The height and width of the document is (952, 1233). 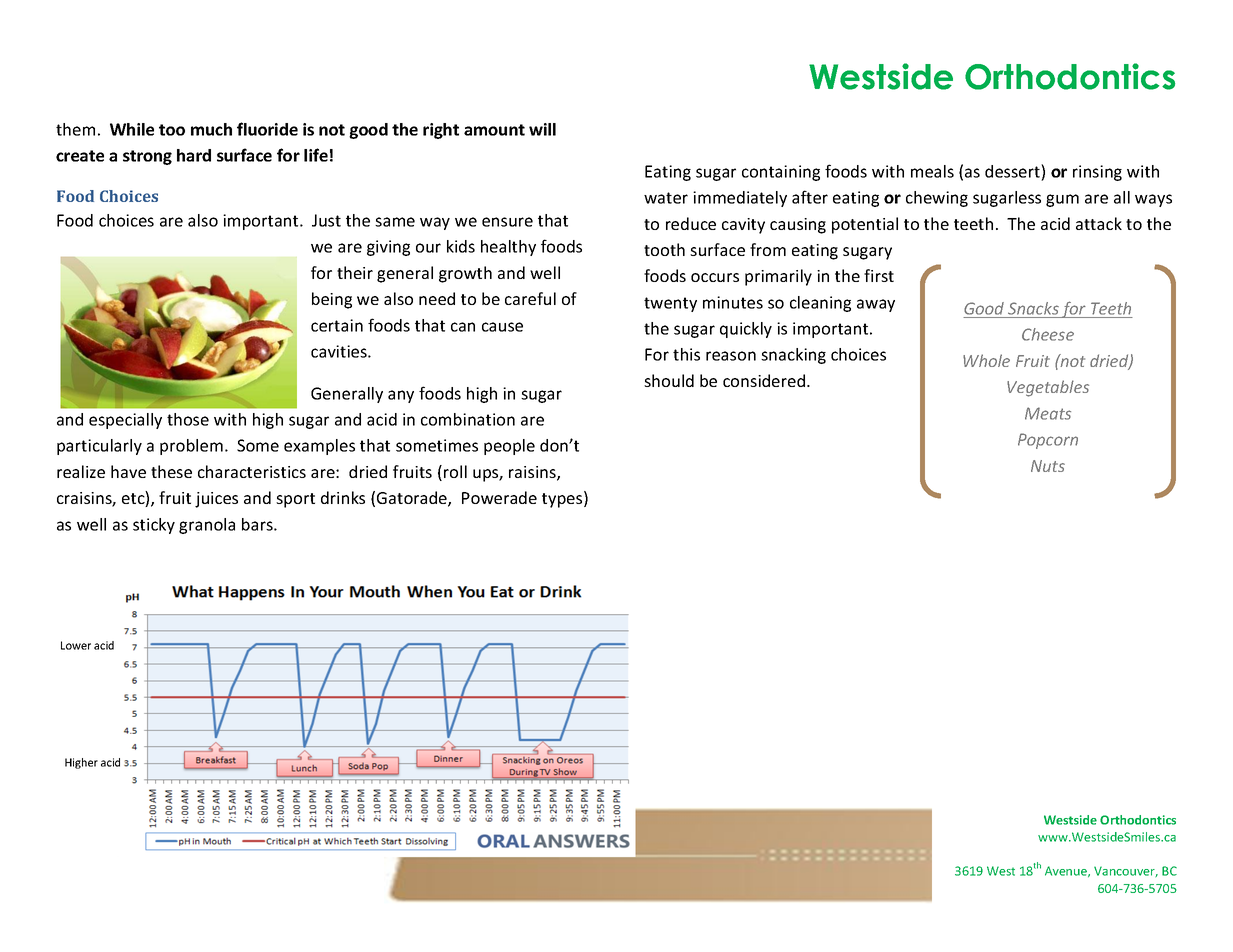 What do you see at coordinates (670, 304) in the document?
I see `twenty` at bounding box center [670, 304].
